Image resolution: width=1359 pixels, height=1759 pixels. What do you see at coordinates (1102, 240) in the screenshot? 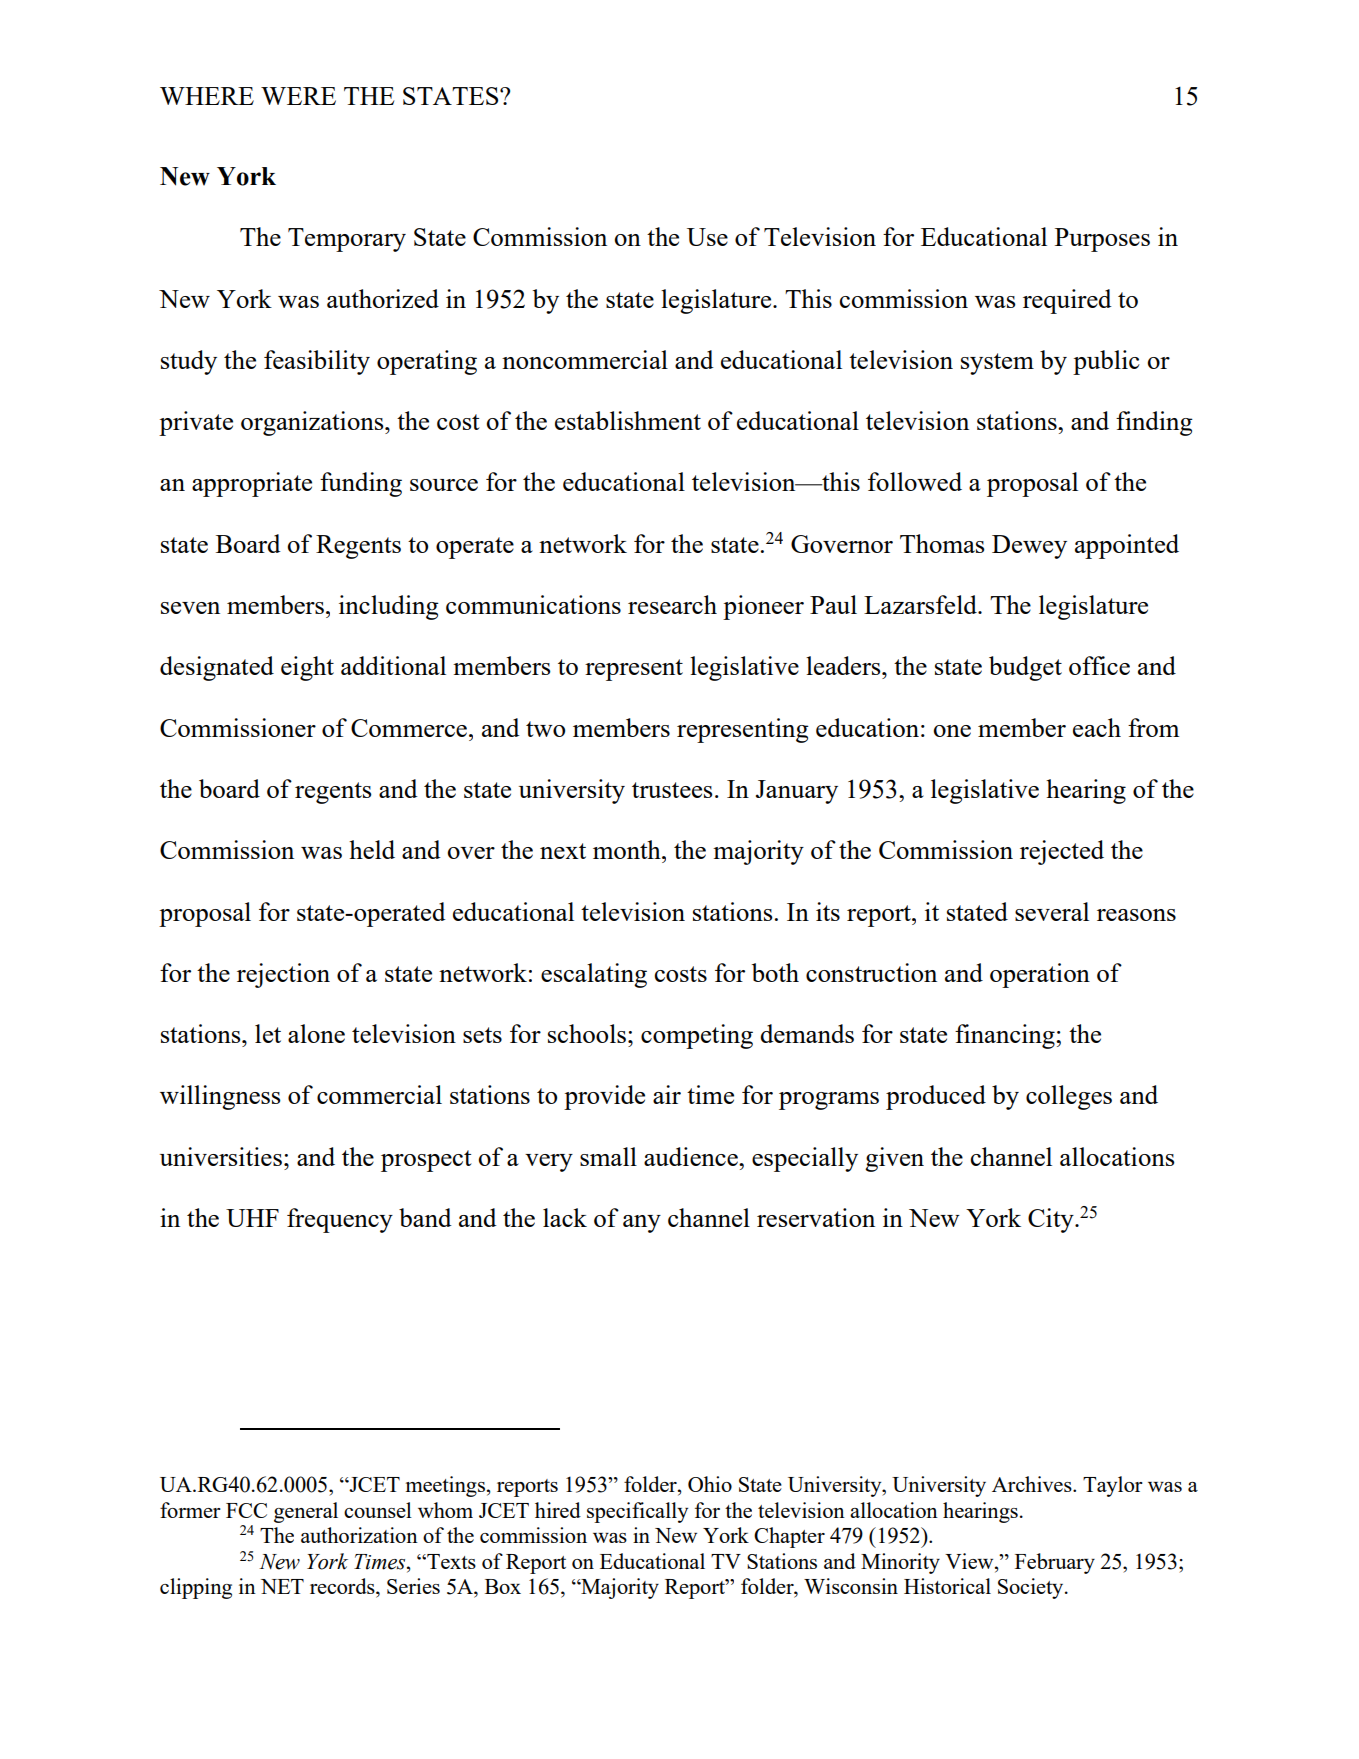
I see `Purposes` at bounding box center [1102, 240].
